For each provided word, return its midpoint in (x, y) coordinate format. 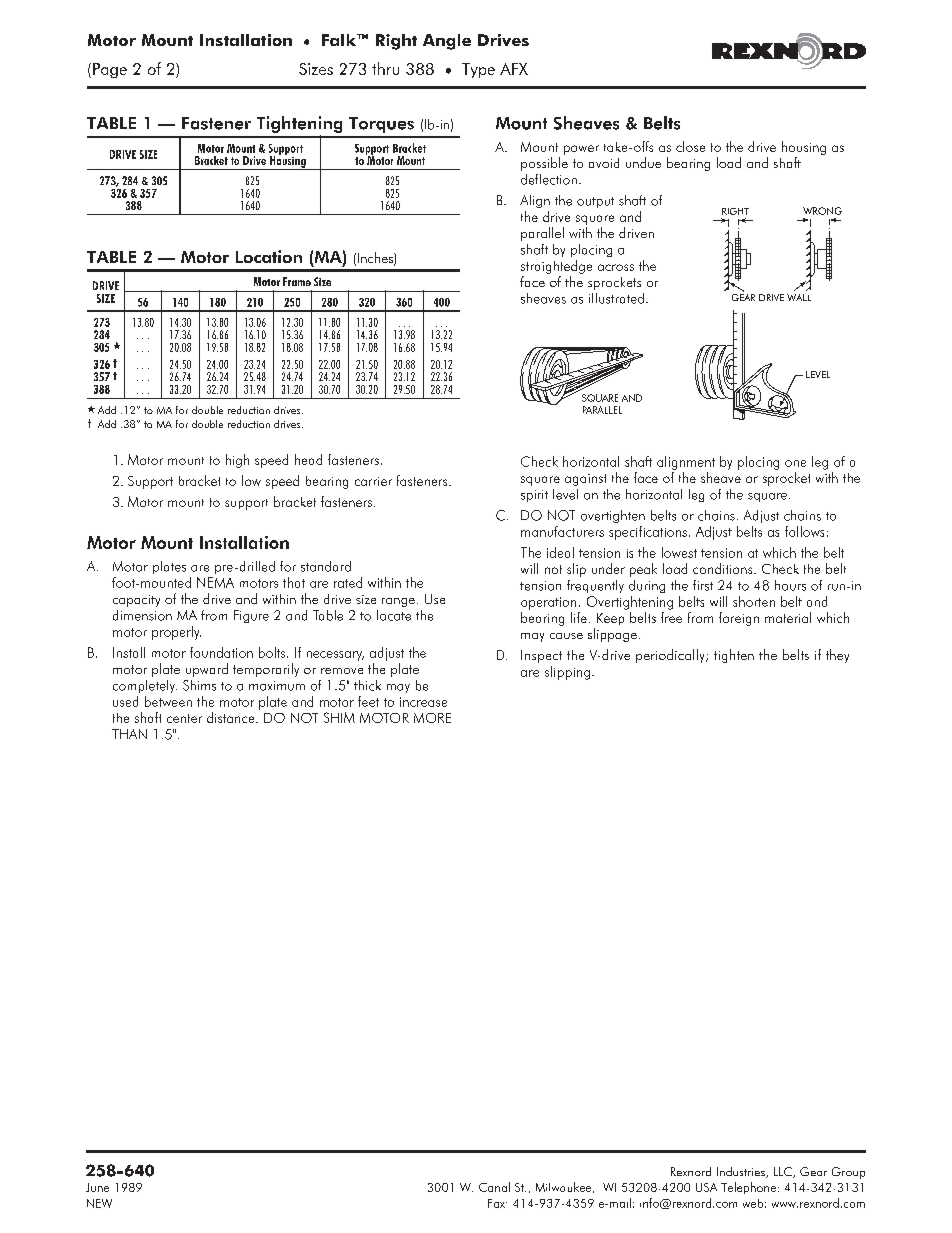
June (97, 1187)
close (690, 146)
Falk (340, 40)
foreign (739, 619)
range (398, 602)
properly (176, 633)
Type (478, 70)
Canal (494, 1187)
